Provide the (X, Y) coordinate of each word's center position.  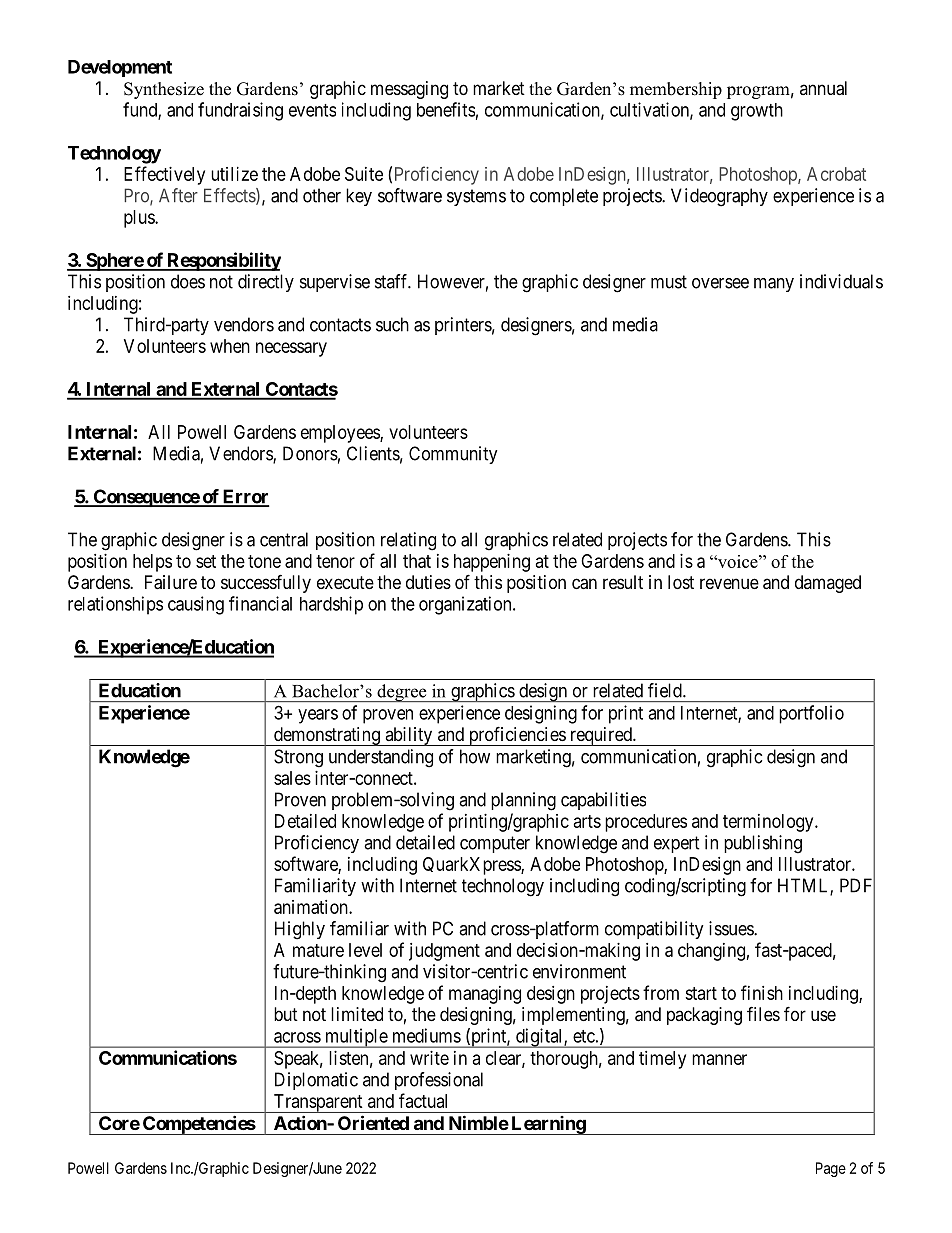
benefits (446, 109)
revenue (729, 583)
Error (244, 497)
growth (757, 112)
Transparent (318, 1103)
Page (831, 1169)
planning (523, 801)
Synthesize (164, 90)
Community (453, 455)
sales (292, 778)
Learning (548, 1125)
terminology (769, 823)
